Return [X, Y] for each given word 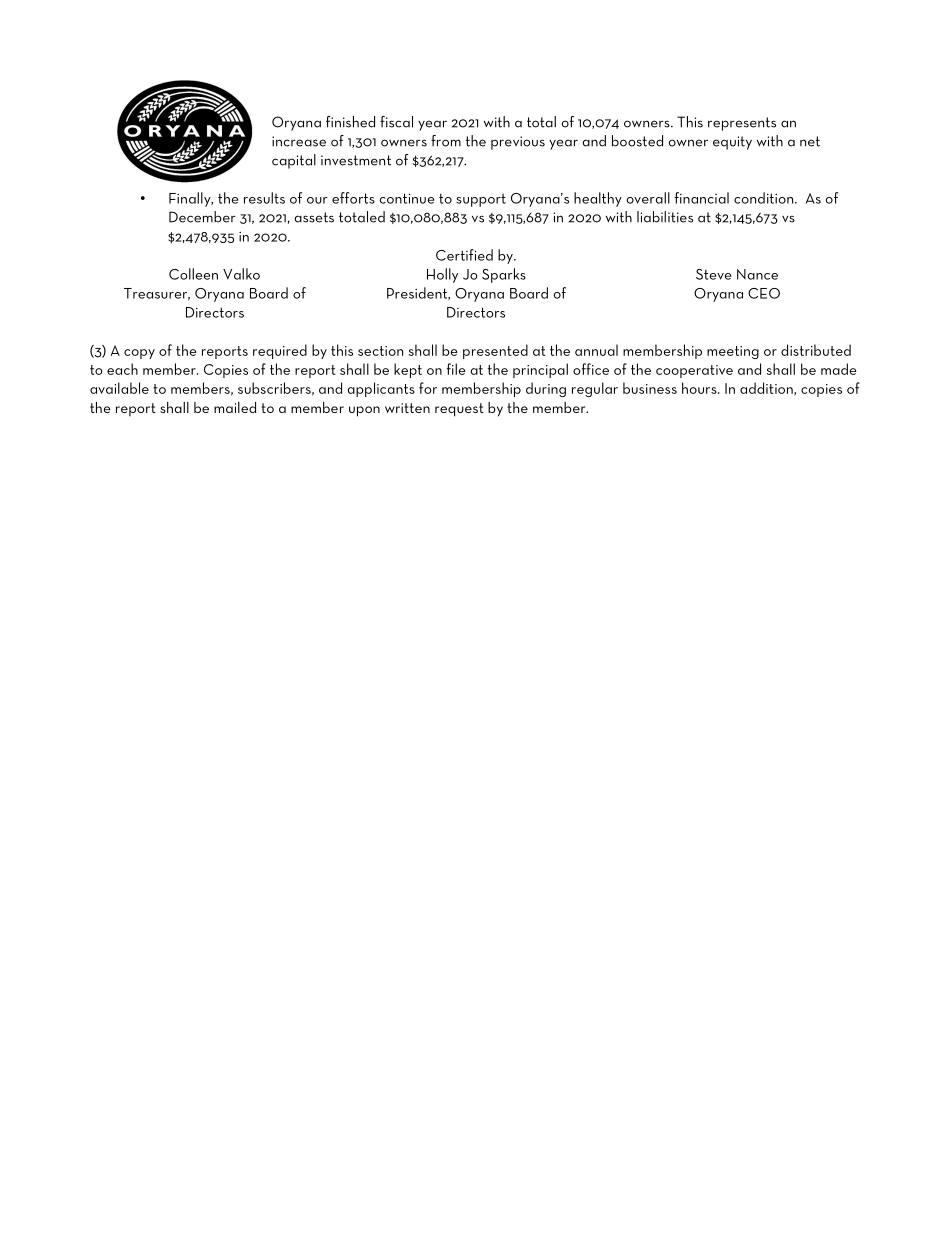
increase [299, 141]
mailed [235, 407]
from [446, 141]
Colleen [193, 274]
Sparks [504, 275]
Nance [757, 274]
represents [742, 124]
